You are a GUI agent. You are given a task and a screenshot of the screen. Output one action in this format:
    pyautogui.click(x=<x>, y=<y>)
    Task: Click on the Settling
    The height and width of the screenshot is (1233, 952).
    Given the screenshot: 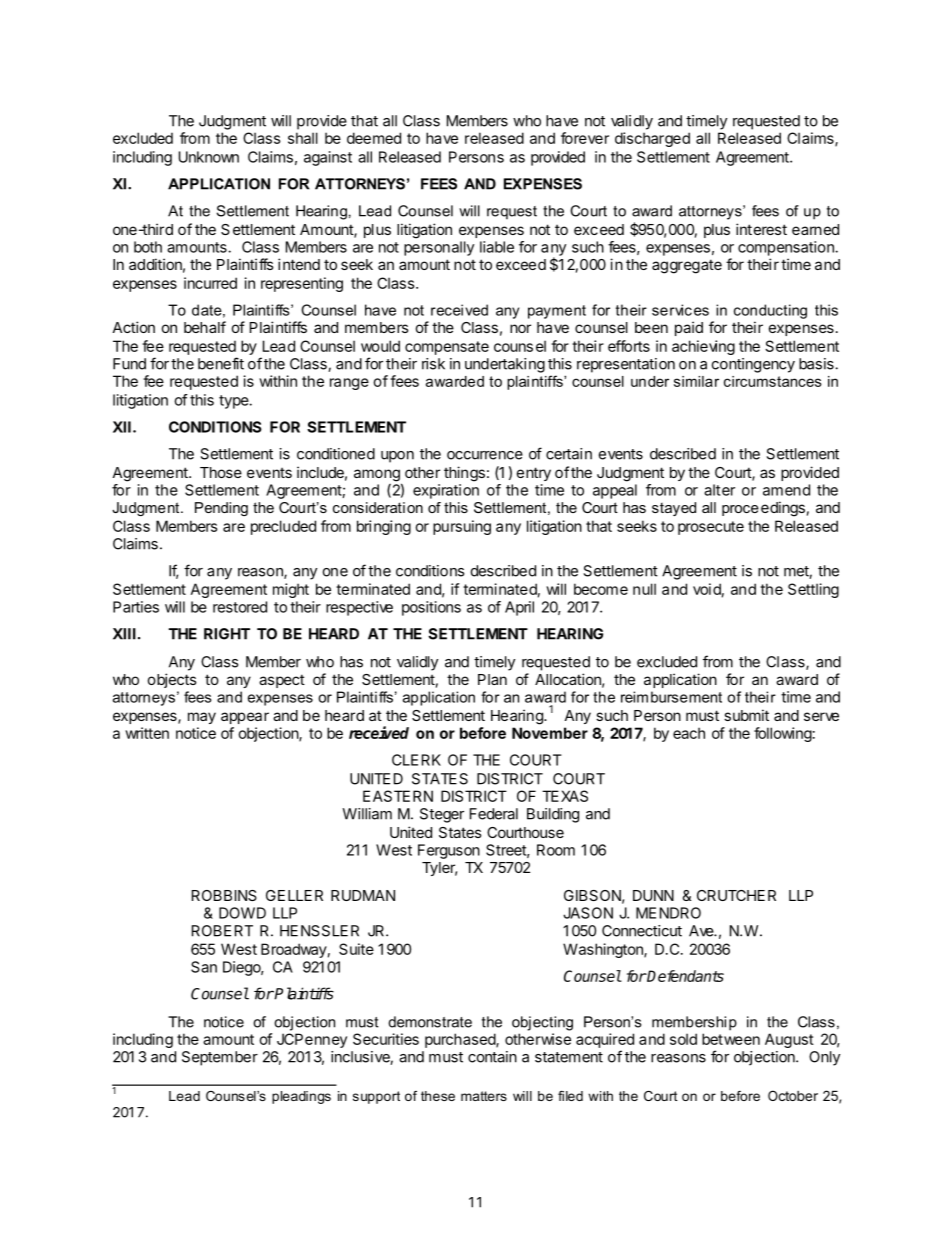 What is the action you would take?
    pyautogui.click(x=813, y=590)
